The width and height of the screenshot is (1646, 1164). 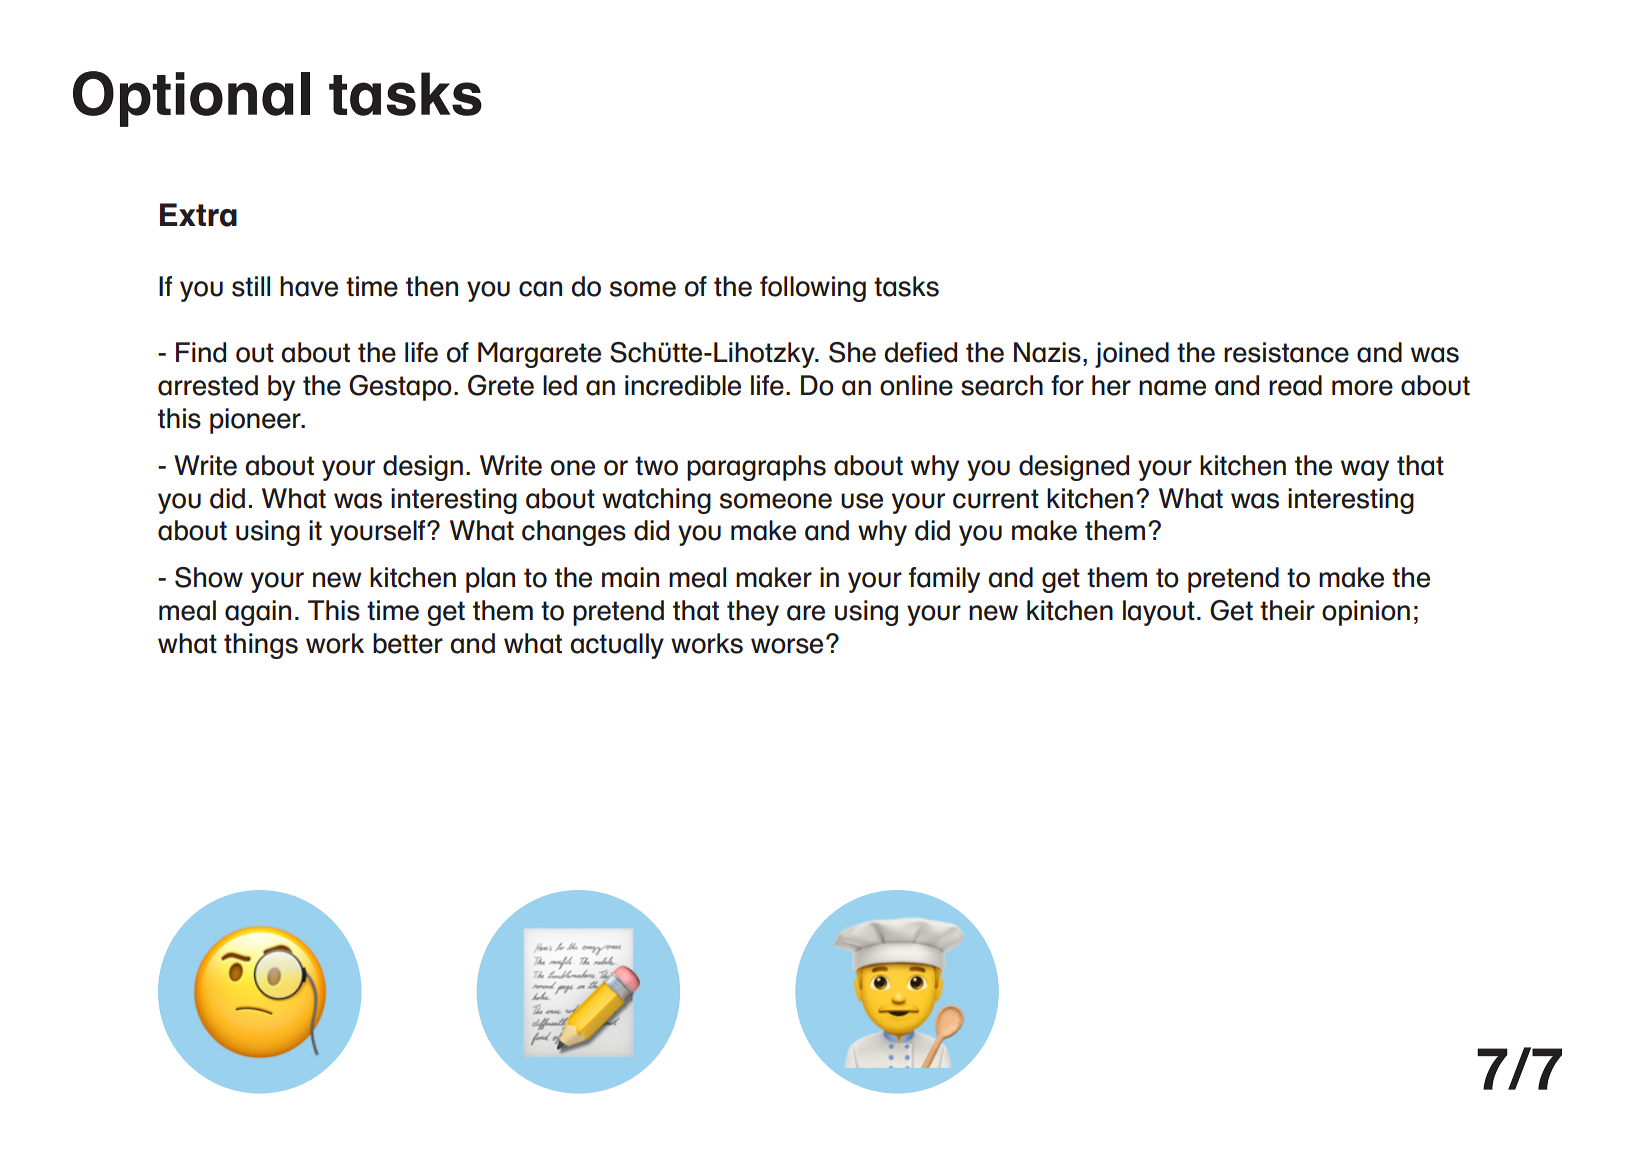 I want to click on worse, so click(x=787, y=646).
